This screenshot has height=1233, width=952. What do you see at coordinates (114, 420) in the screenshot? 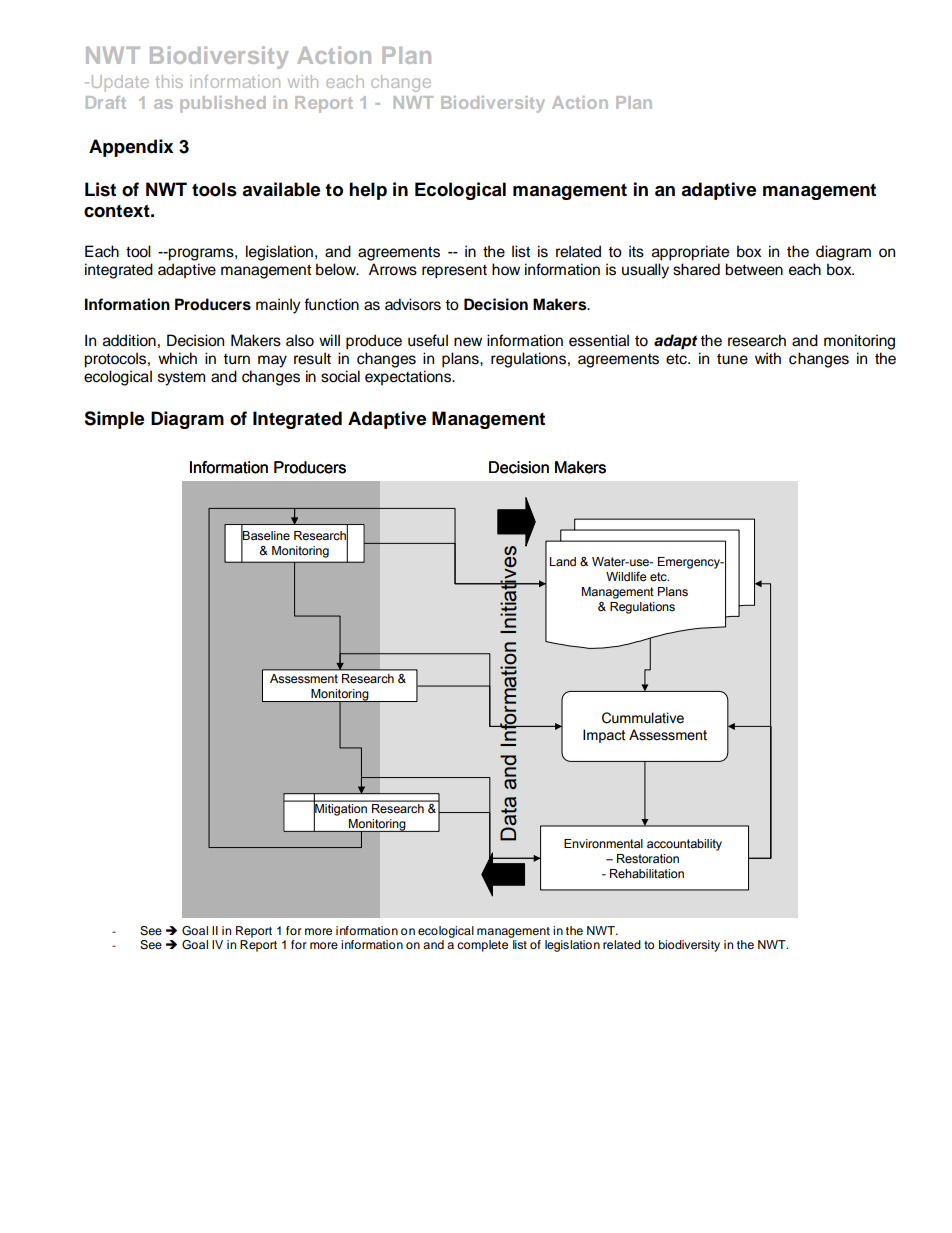
I see `Simple` at bounding box center [114, 420].
